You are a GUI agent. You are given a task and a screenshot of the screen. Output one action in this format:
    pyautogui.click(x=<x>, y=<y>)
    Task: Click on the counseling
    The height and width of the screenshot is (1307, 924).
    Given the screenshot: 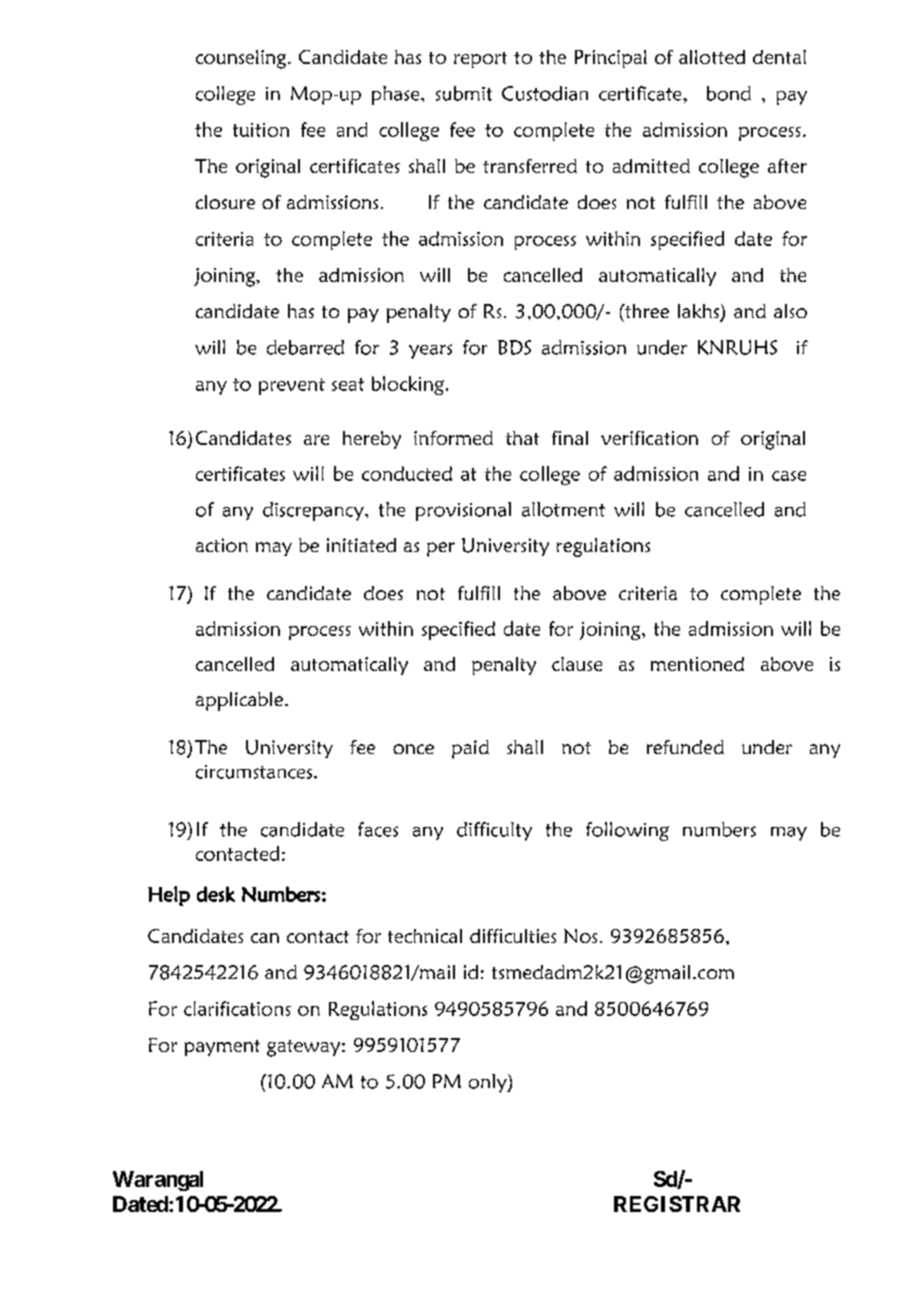 What is the action you would take?
    pyautogui.click(x=242, y=59)
